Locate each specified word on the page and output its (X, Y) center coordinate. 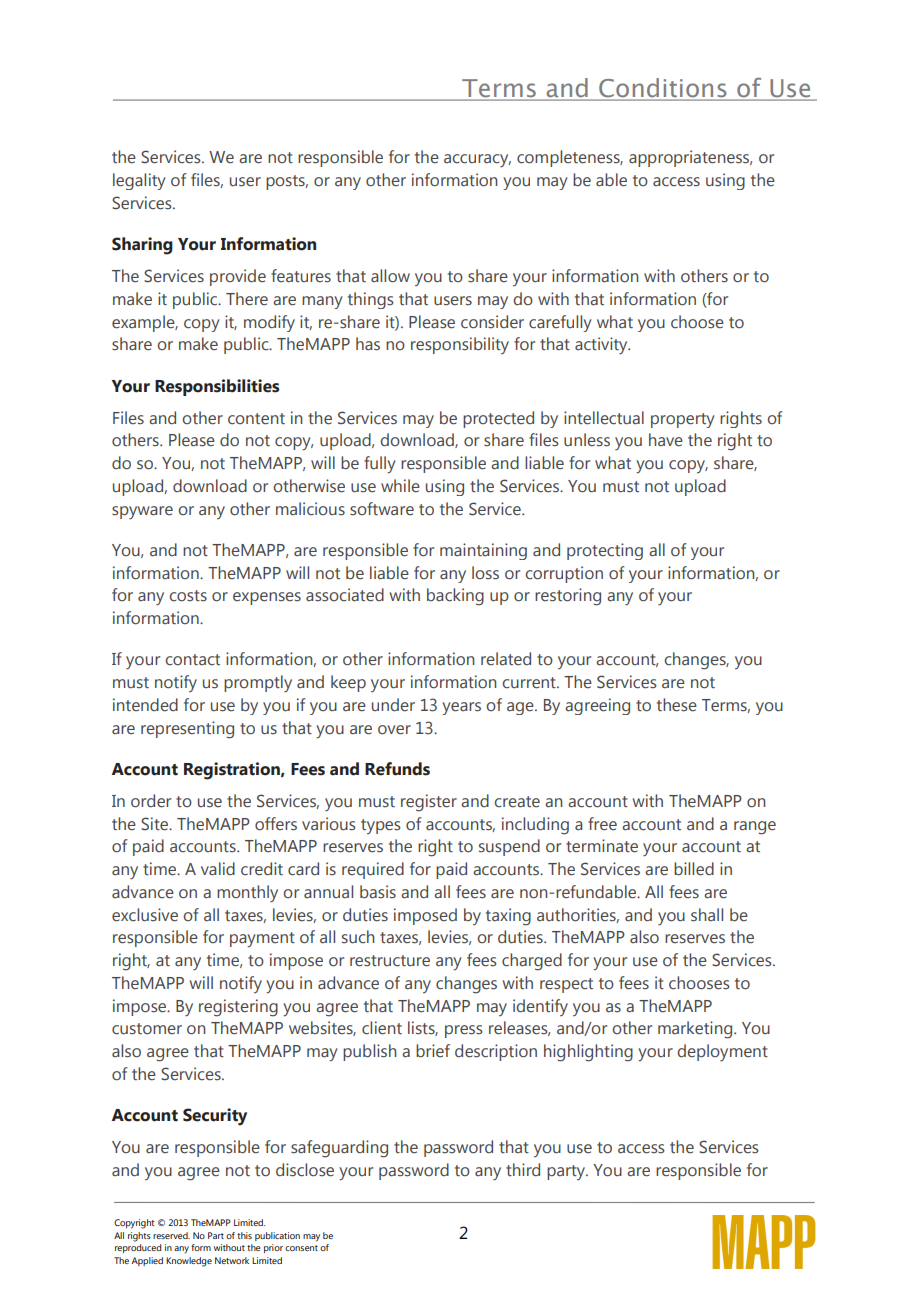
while (400, 486)
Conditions (663, 89)
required (373, 870)
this (244, 1235)
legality (139, 181)
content (256, 419)
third (523, 1170)
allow (390, 276)
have (666, 440)
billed (694, 869)
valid (218, 868)
